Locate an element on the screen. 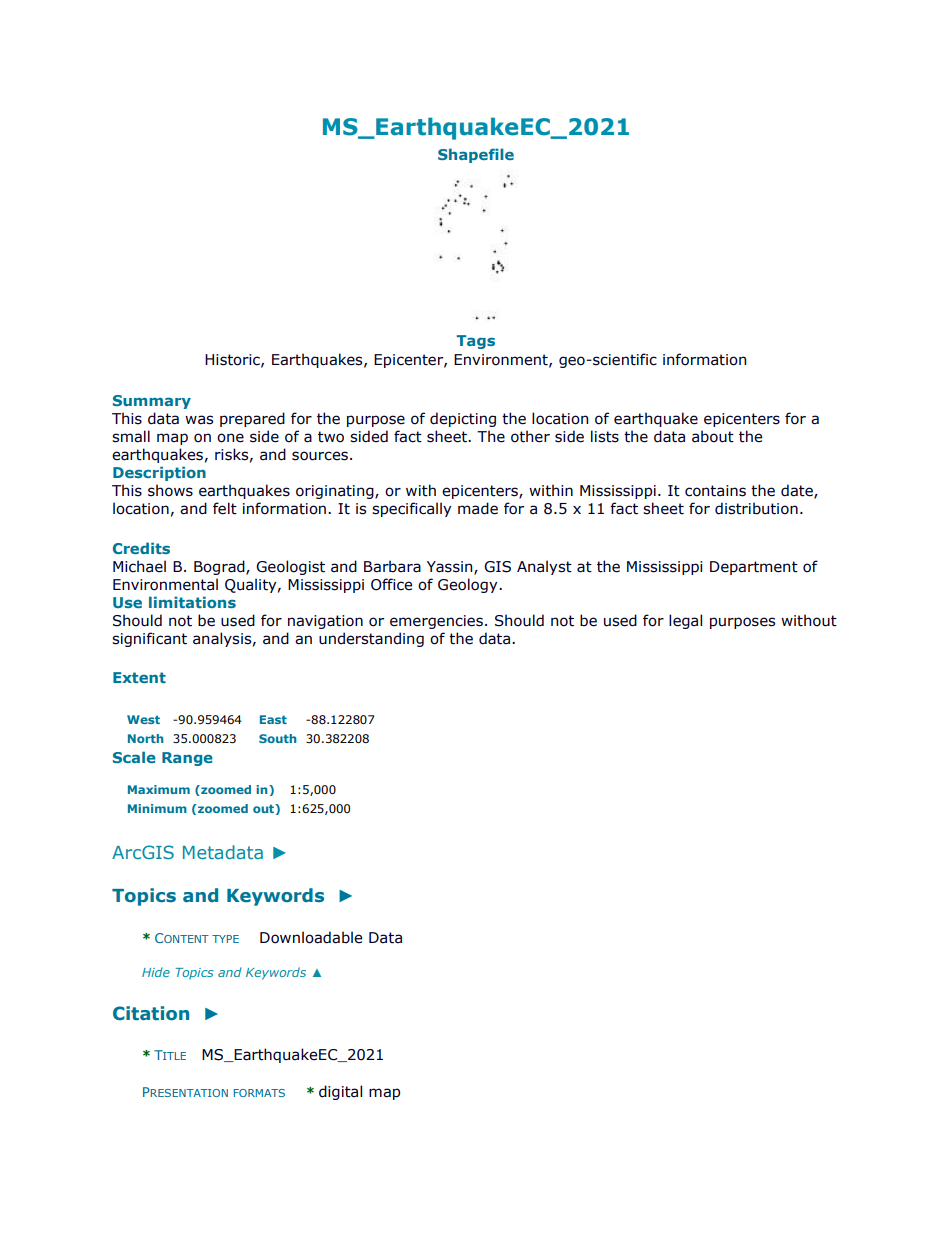 The width and height of the screenshot is (952, 1233). shows is located at coordinates (170, 490).
